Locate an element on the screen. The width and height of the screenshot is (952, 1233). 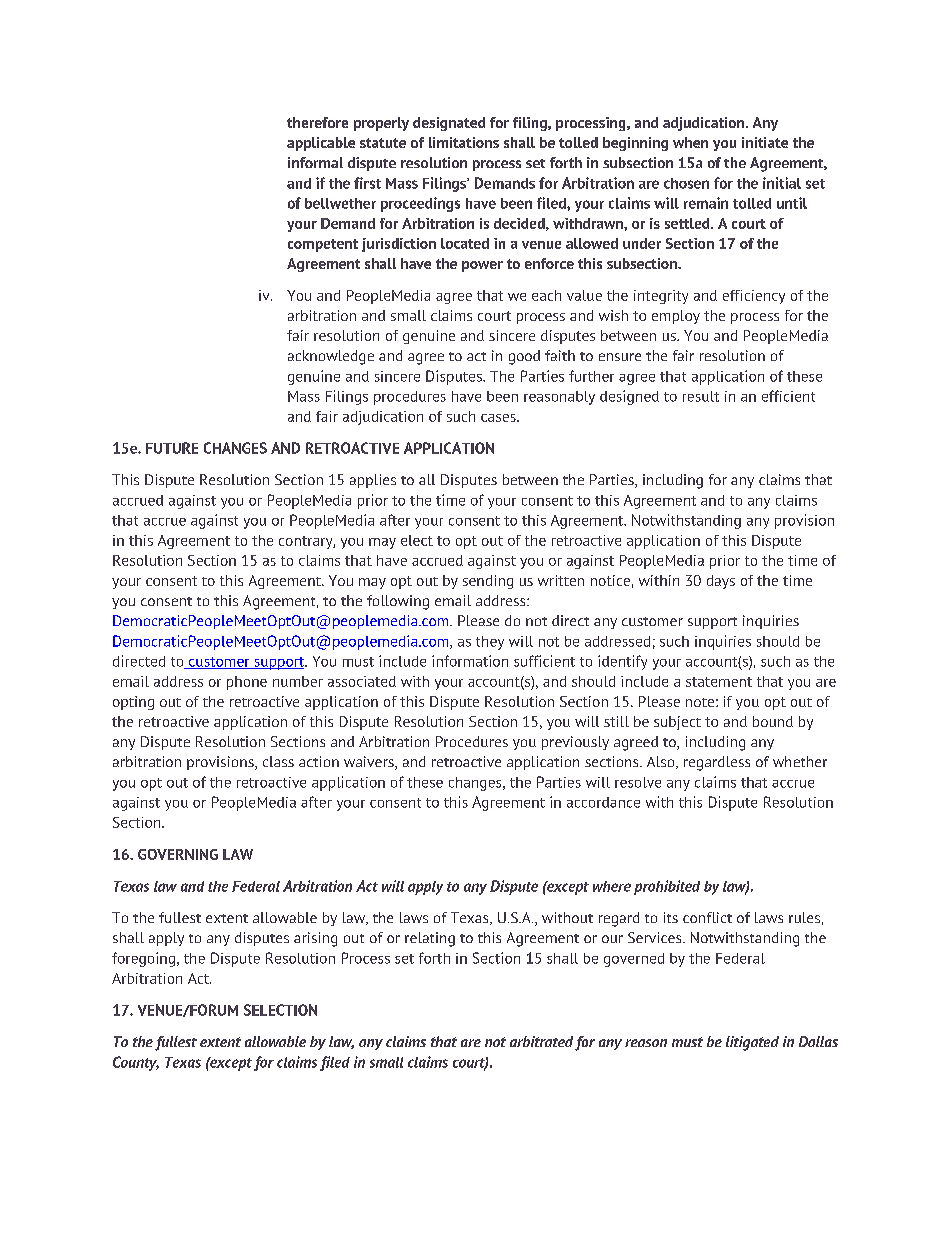
whether is located at coordinates (800, 761).
